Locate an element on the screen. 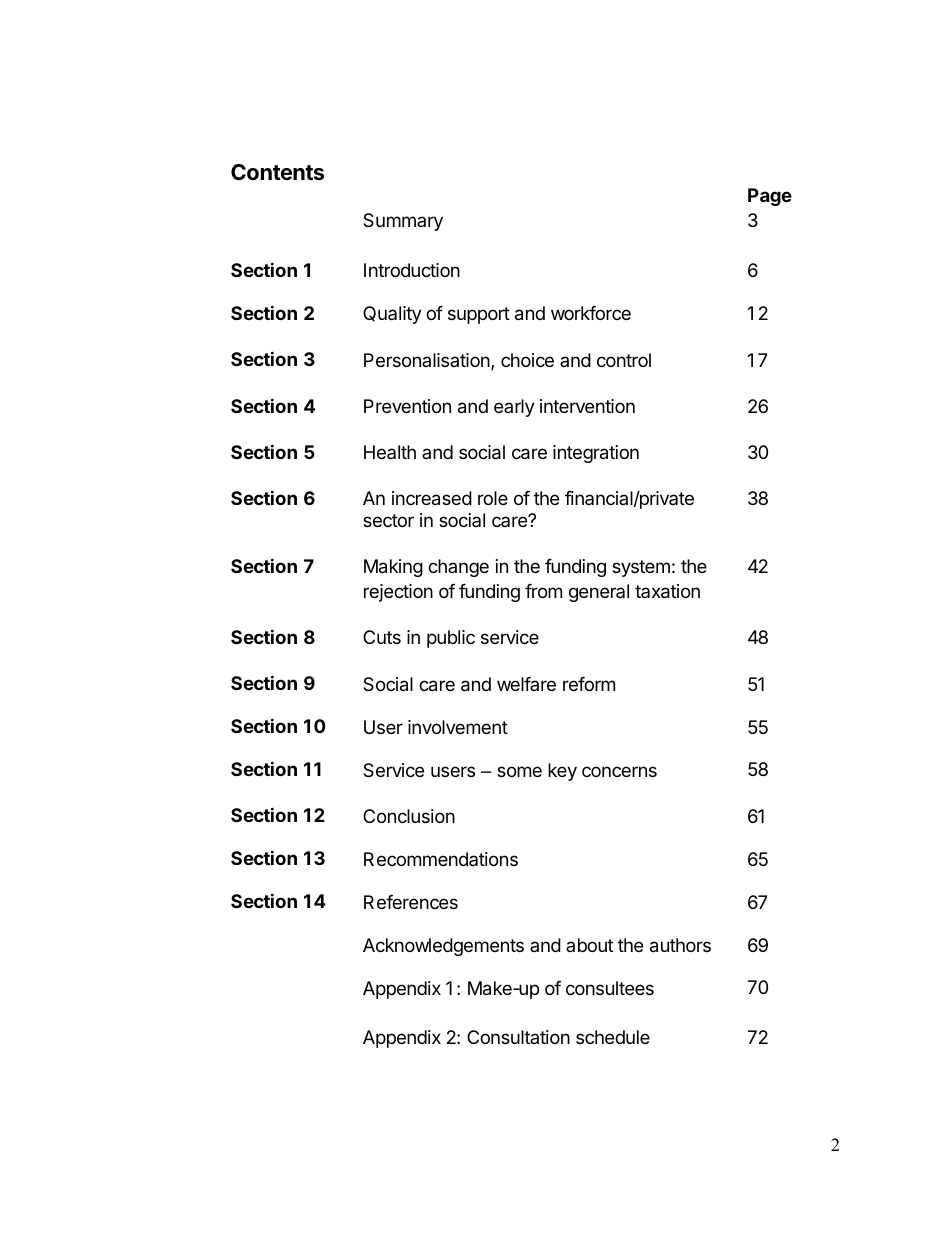 The width and height of the screenshot is (952, 1233). welfare is located at coordinates (526, 684).
